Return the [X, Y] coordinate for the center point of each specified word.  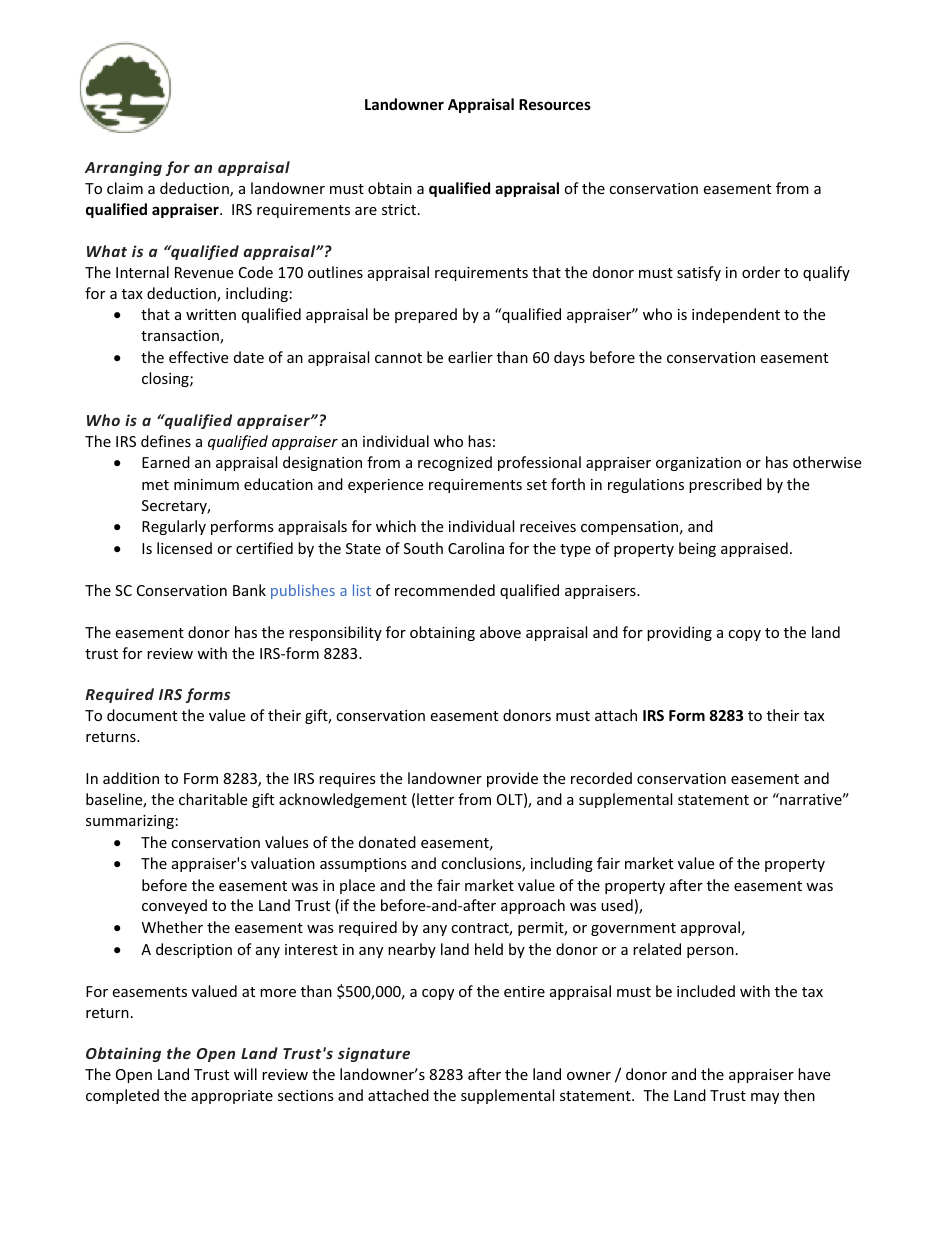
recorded [601, 778]
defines [166, 441]
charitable [213, 799]
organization [698, 464]
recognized [455, 463]
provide [512, 779]
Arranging [123, 168]
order [761, 272]
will [245, 1074]
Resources [555, 104]
